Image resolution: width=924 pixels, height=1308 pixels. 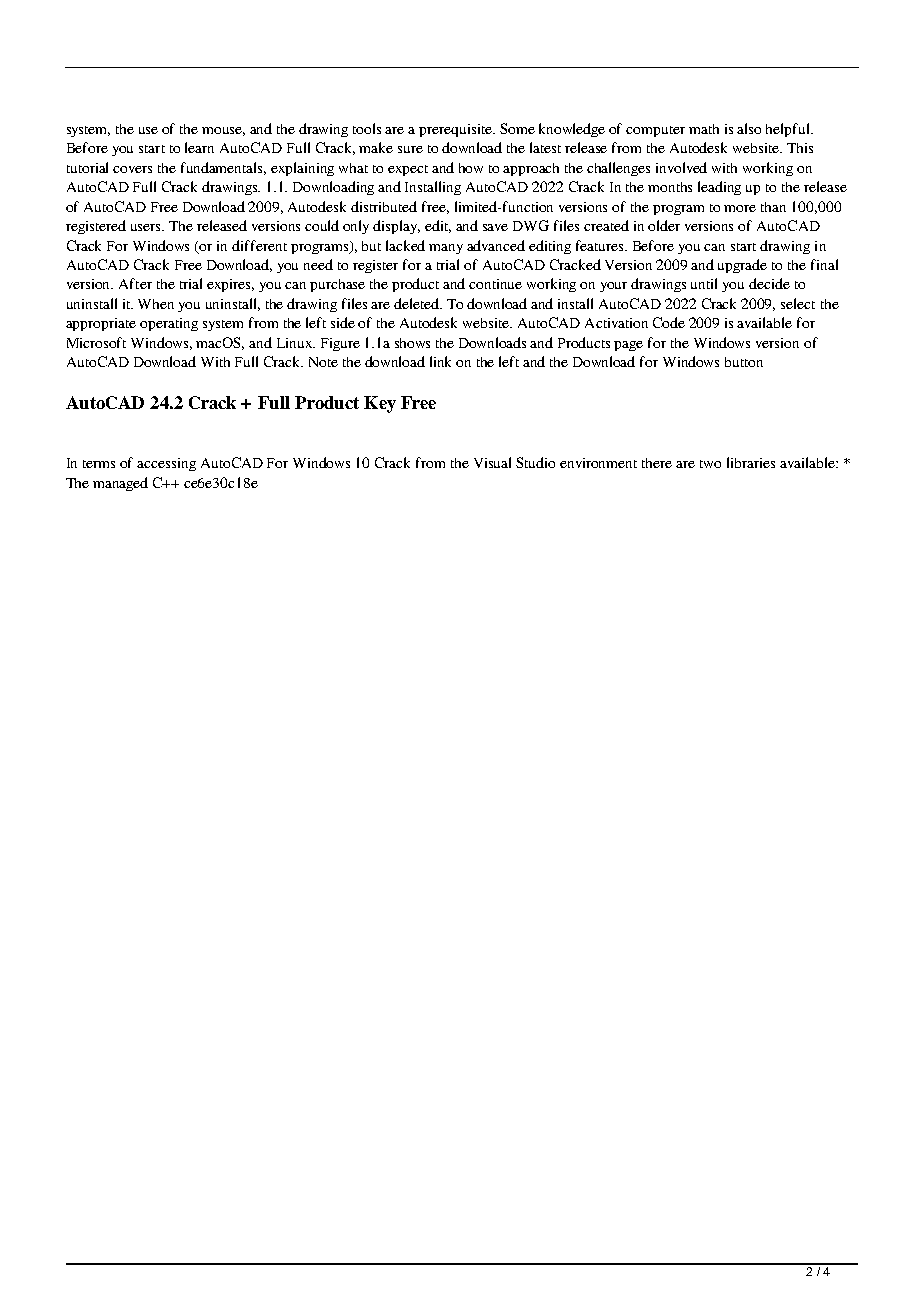 I want to click on Key, so click(x=380, y=404).
